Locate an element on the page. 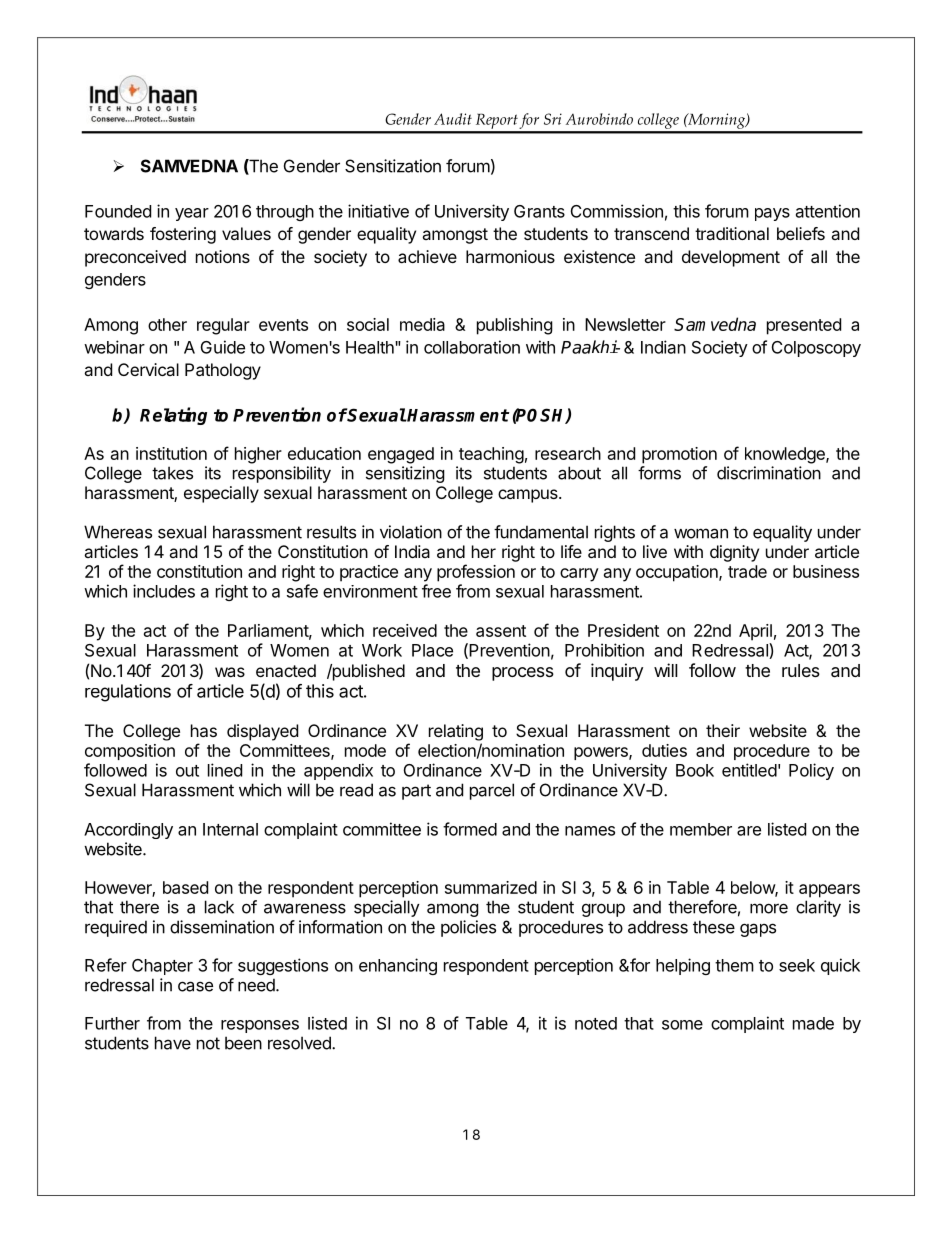 The width and height of the page is (952, 1233). year is located at coordinates (192, 214).
